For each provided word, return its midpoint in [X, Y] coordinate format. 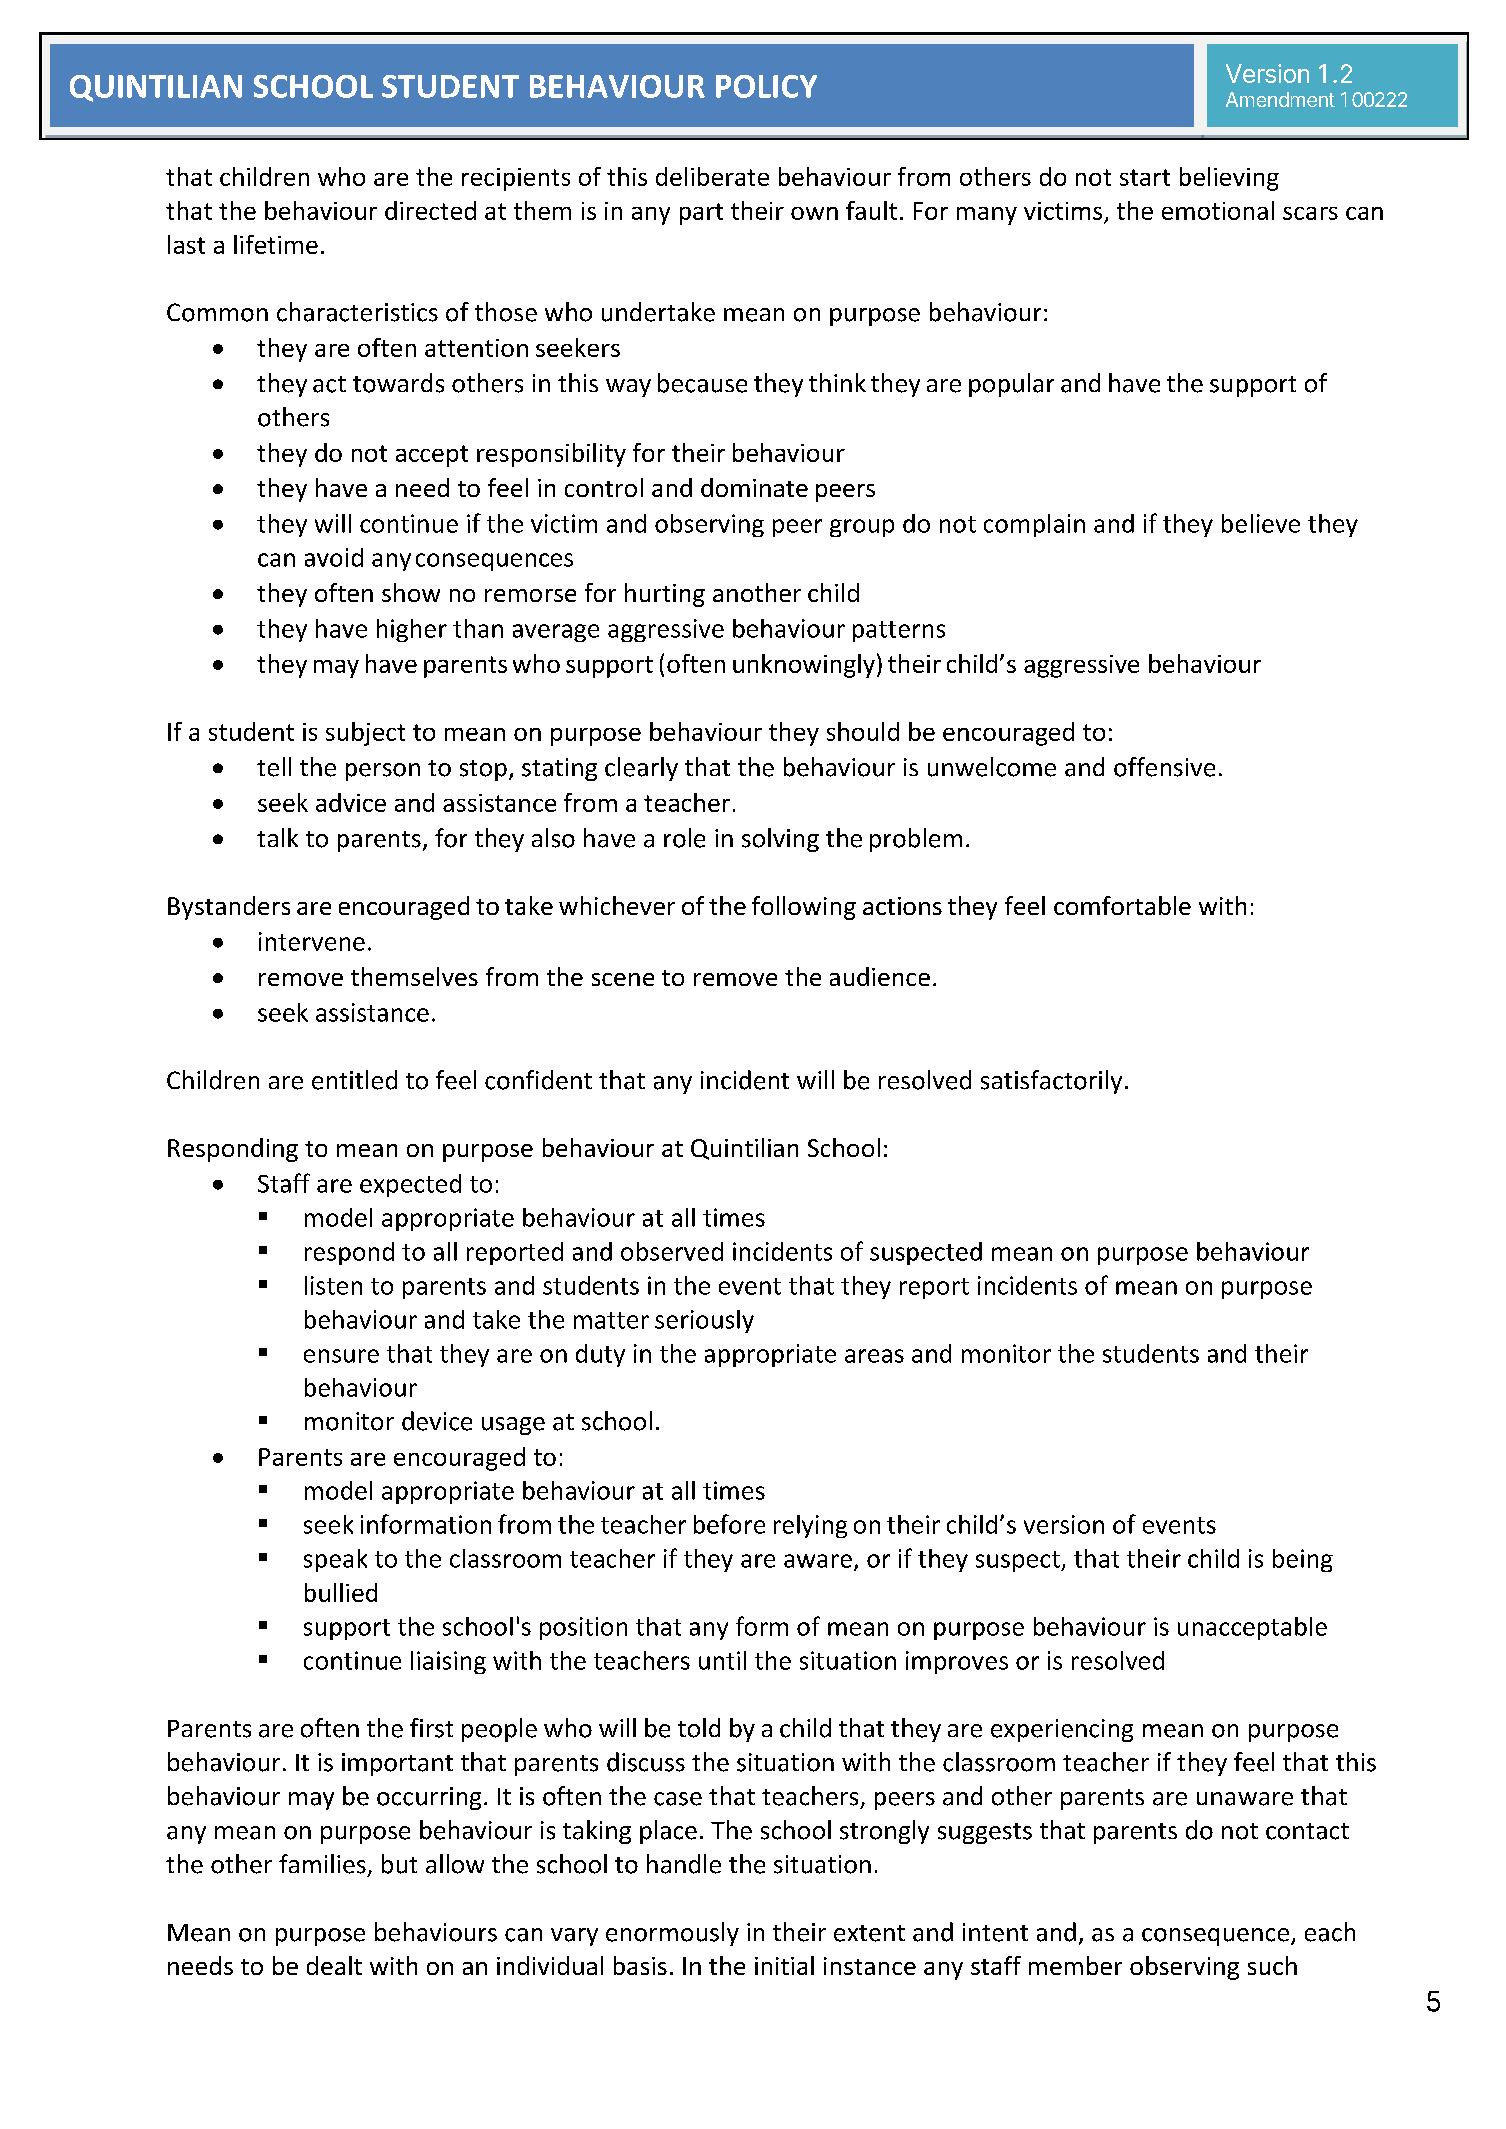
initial [784, 1965]
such [1272, 1965]
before [729, 1524]
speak [335, 1560]
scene [623, 979]
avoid [334, 557]
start [1145, 177]
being [1303, 1560]
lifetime [276, 244]
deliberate [712, 176]
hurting [665, 595]
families [322, 1864]
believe [1261, 523]
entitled [354, 1080]
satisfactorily [1051, 1082]
